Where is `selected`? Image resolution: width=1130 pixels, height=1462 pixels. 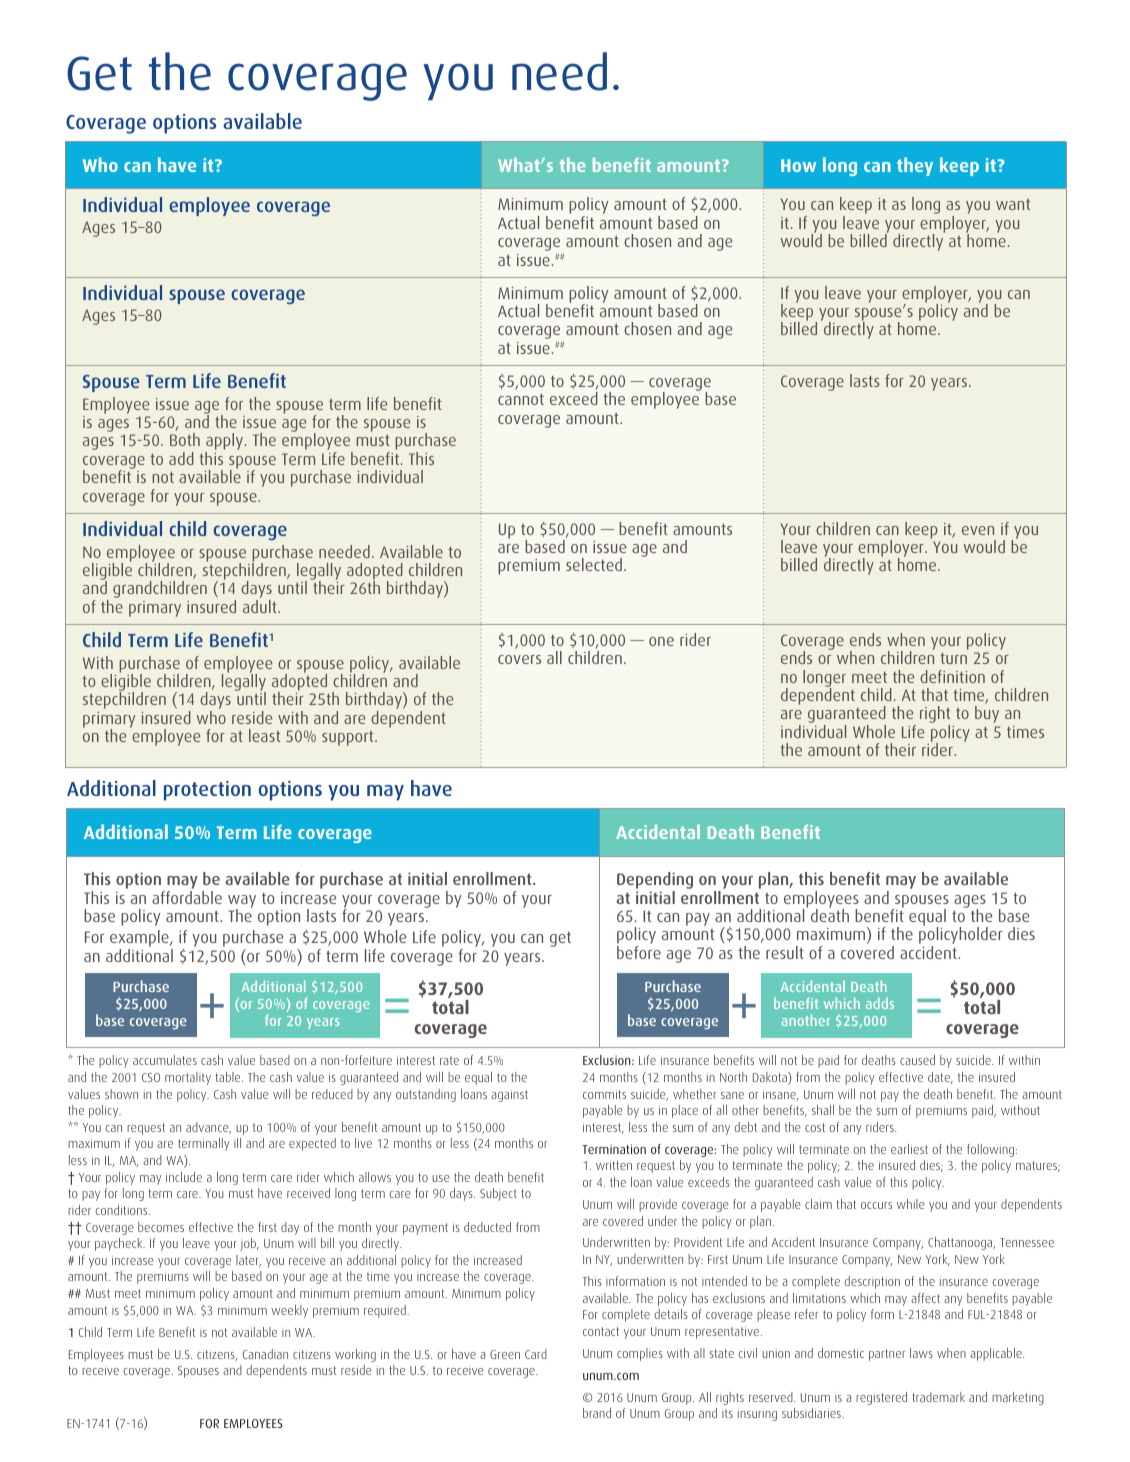
selected is located at coordinates (594, 564).
